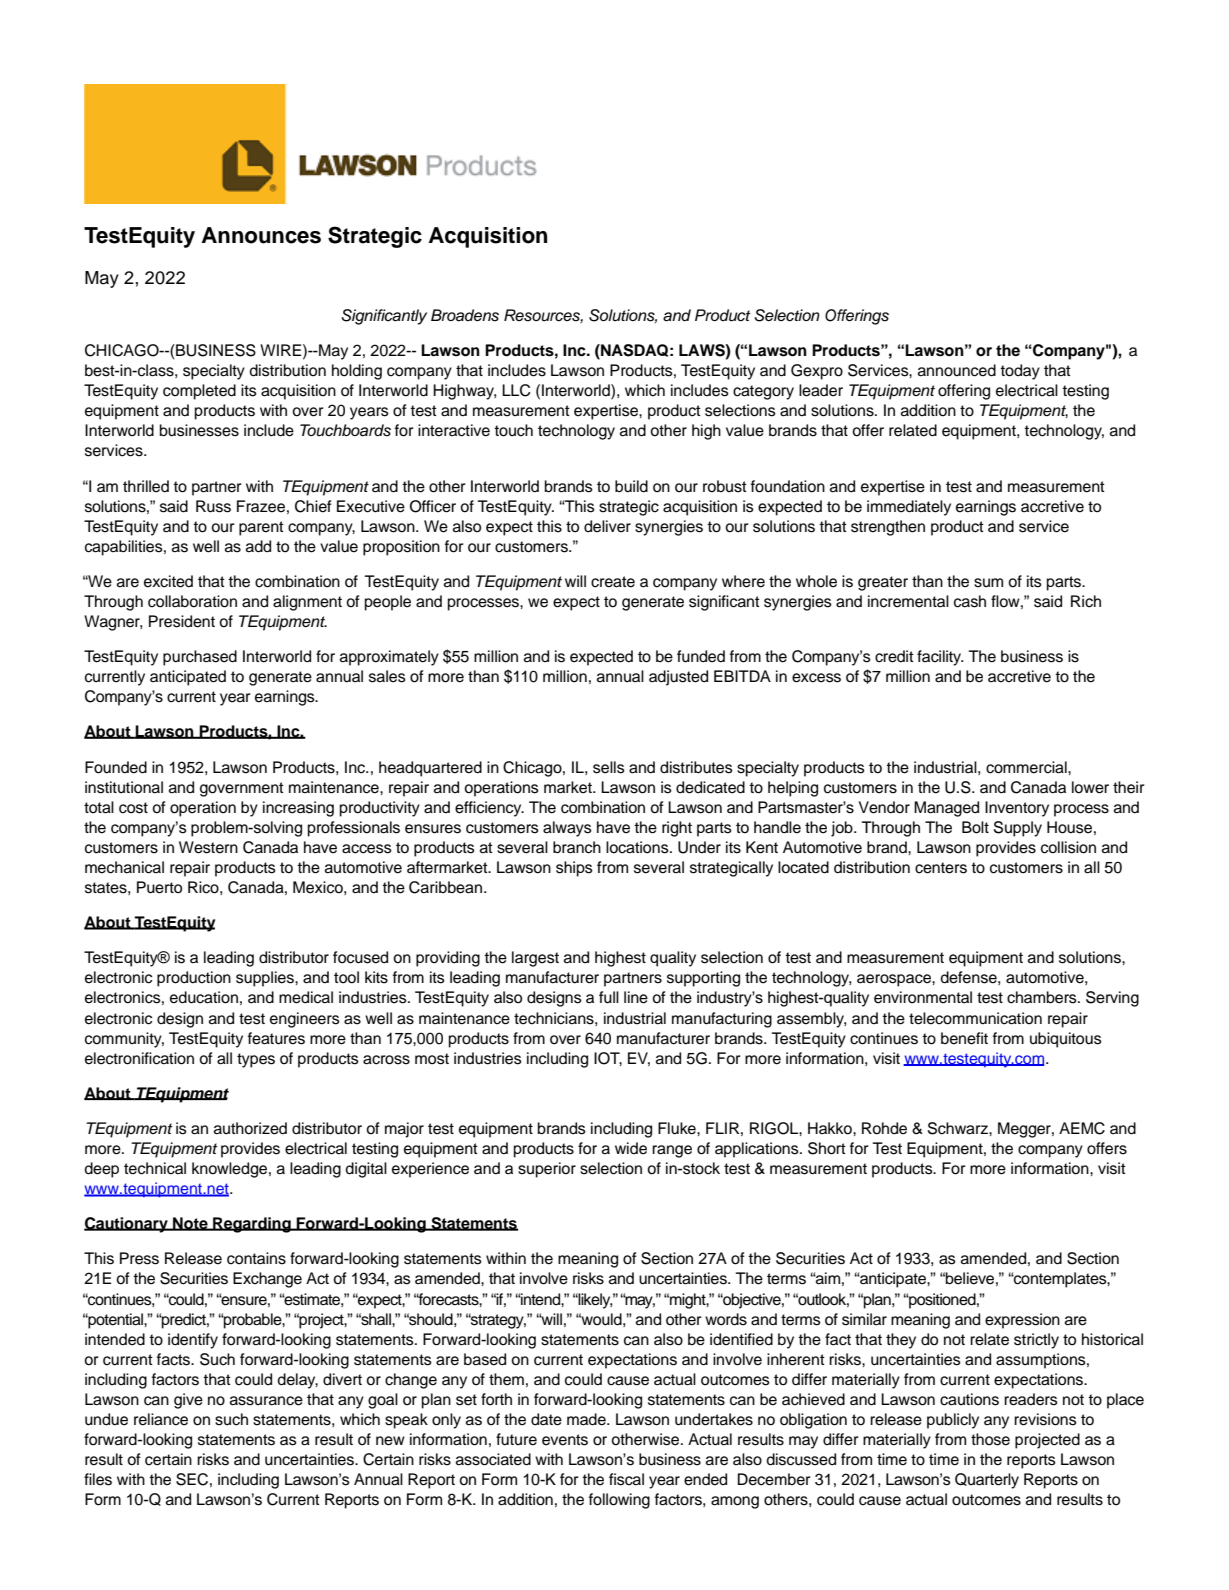  What do you see at coordinates (609, 997) in the image?
I see `full` at bounding box center [609, 997].
